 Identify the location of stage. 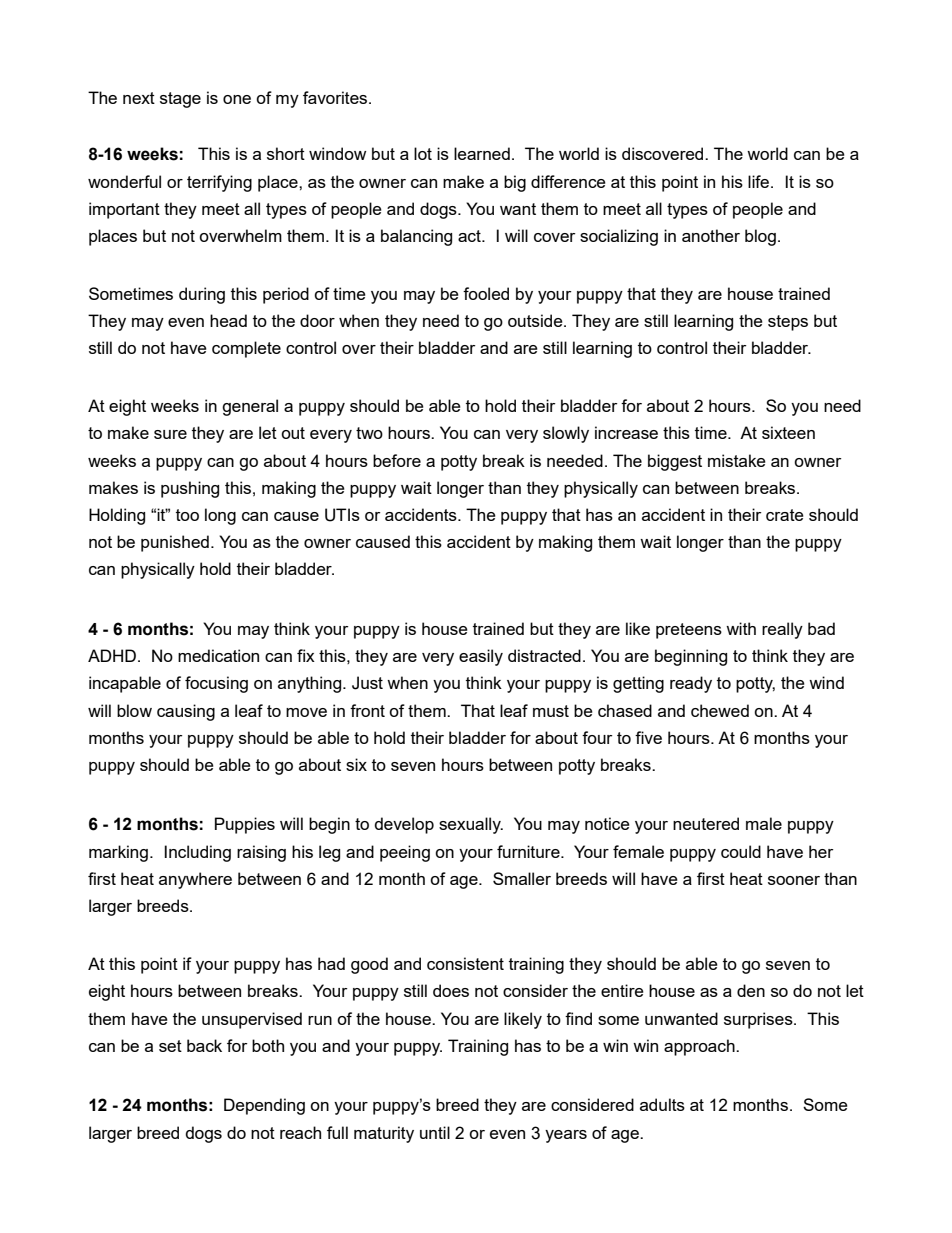
(180, 100).
